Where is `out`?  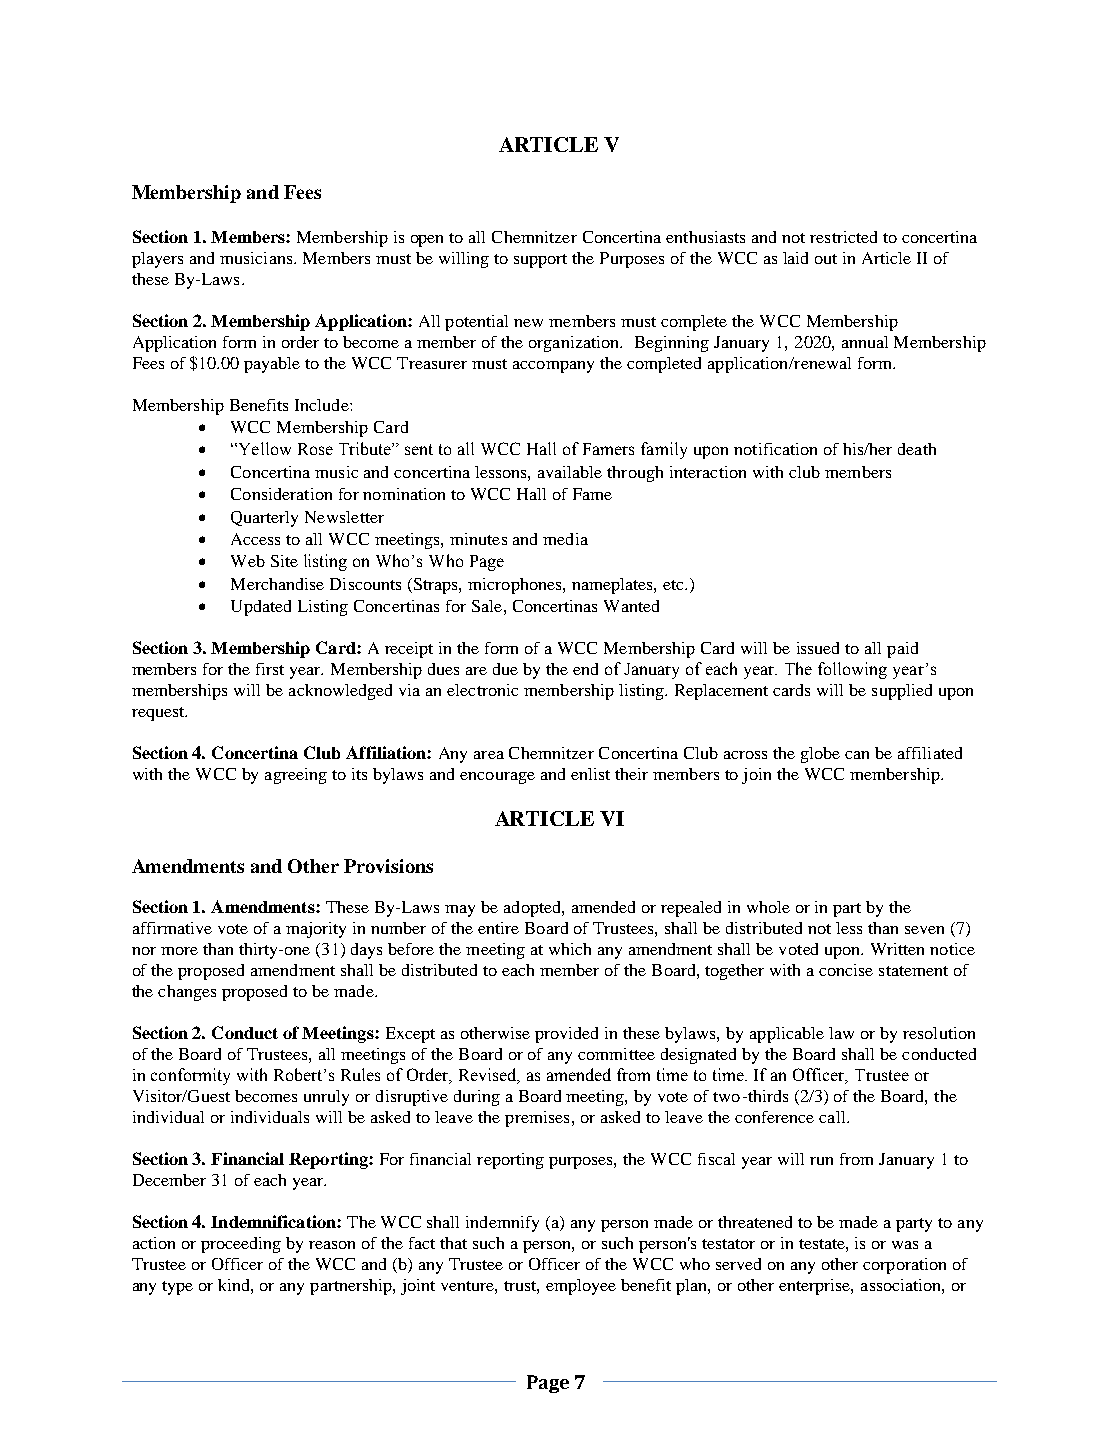
out is located at coordinates (826, 259).
